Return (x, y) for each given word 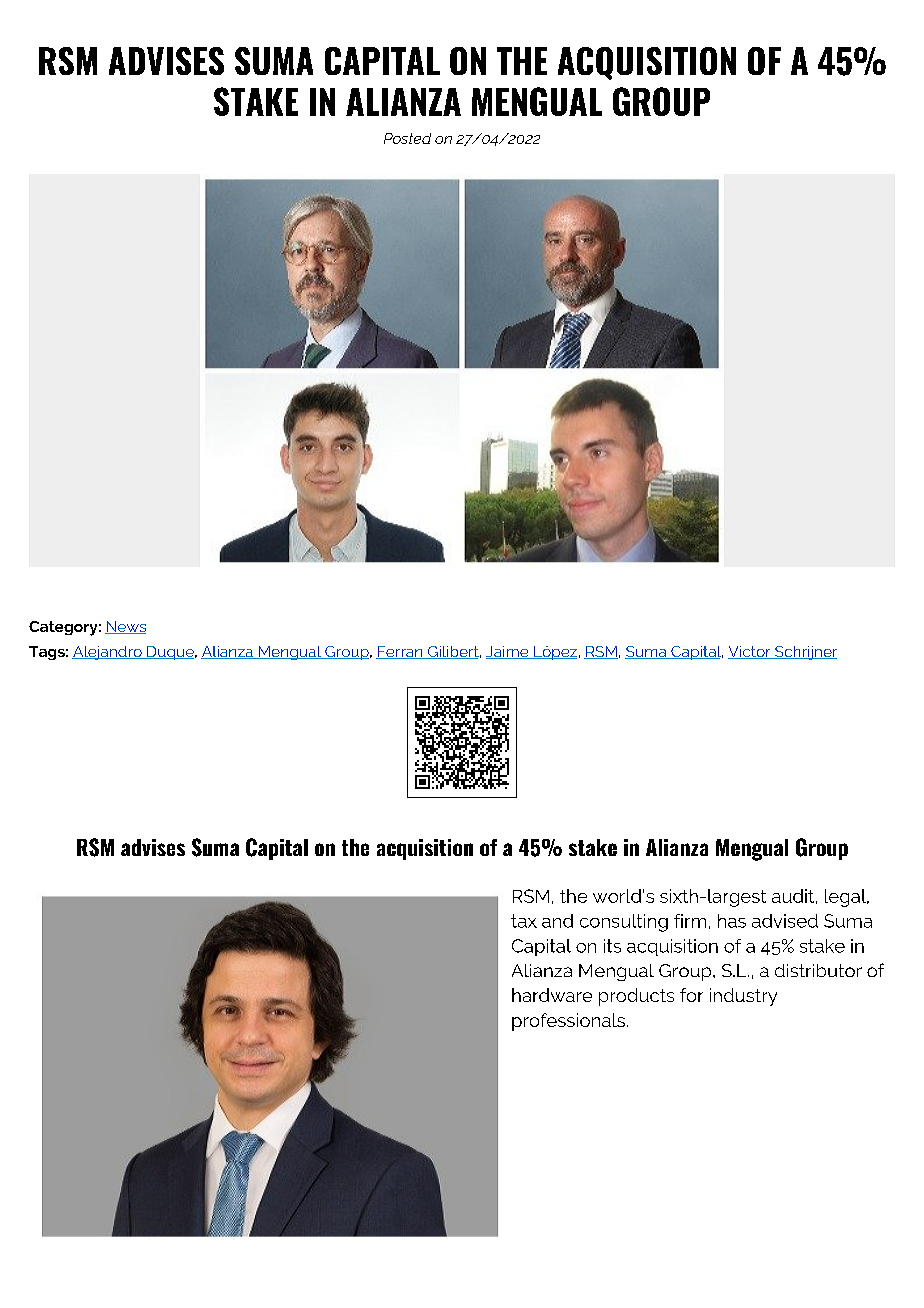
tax (524, 921)
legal (846, 898)
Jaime (508, 652)
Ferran (400, 652)
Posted (407, 138)
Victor (750, 652)
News (125, 627)
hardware (552, 995)
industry (743, 997)
